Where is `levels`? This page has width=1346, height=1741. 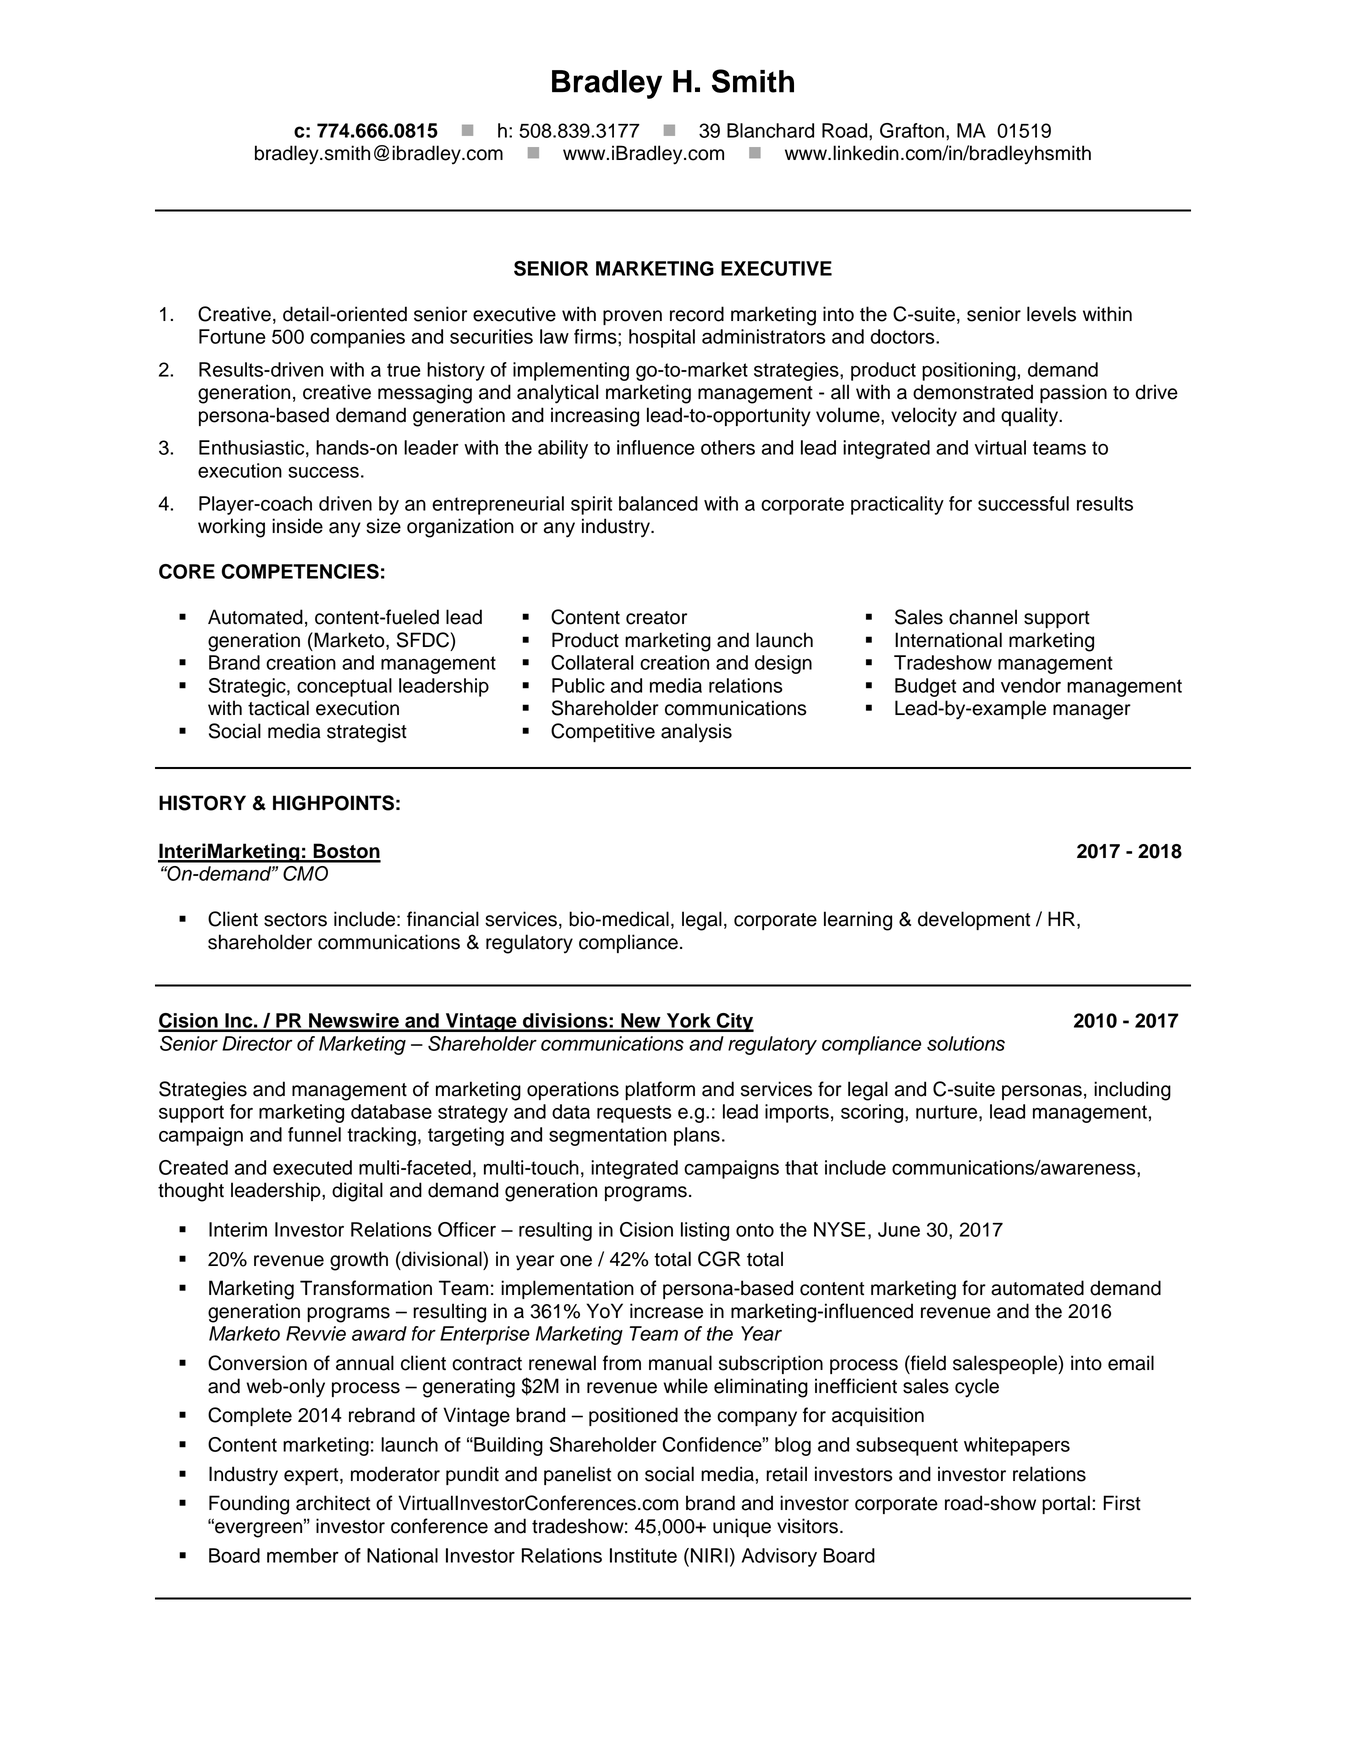 levels is located at coordinates (1051, 314).
